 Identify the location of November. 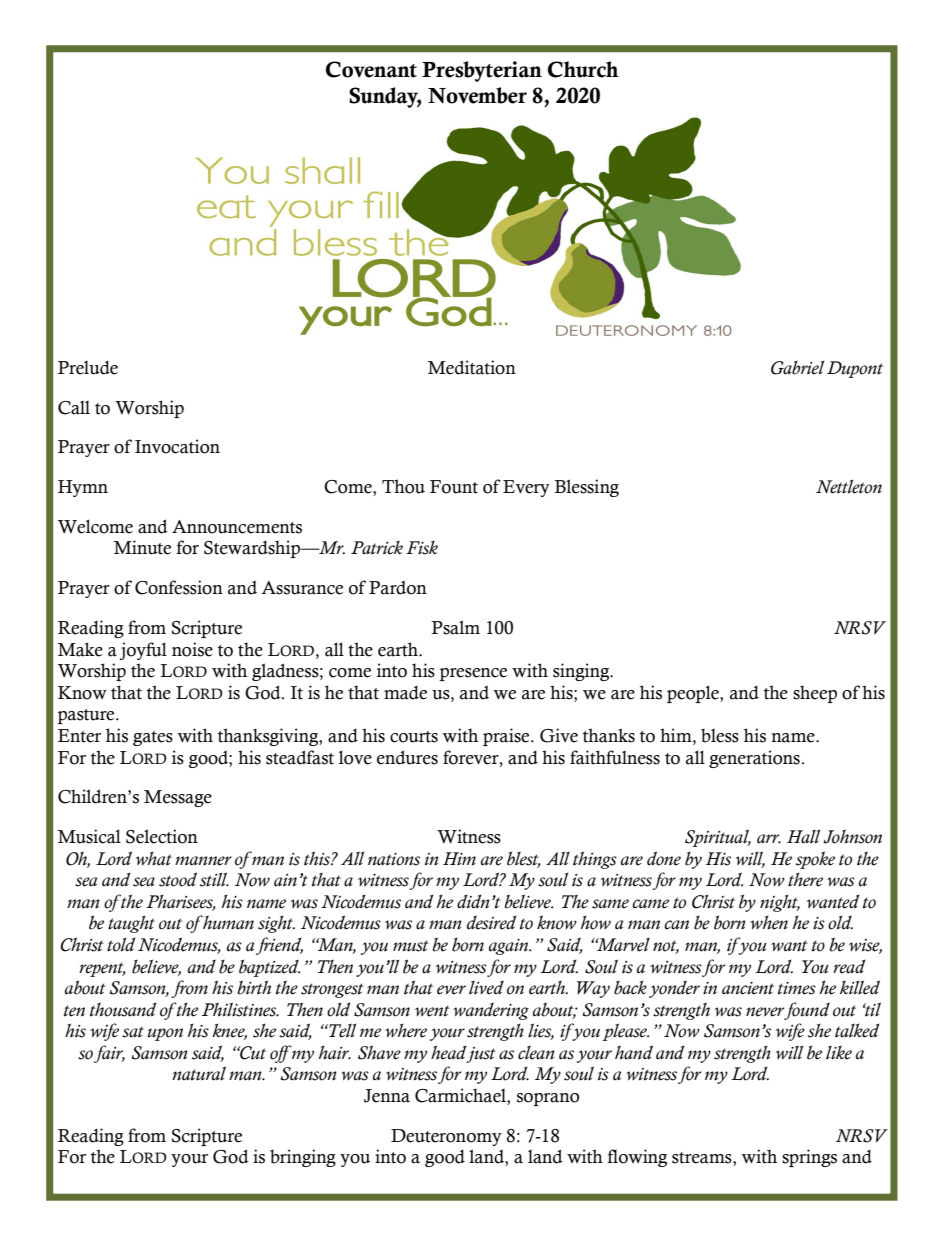
(477, 95).
